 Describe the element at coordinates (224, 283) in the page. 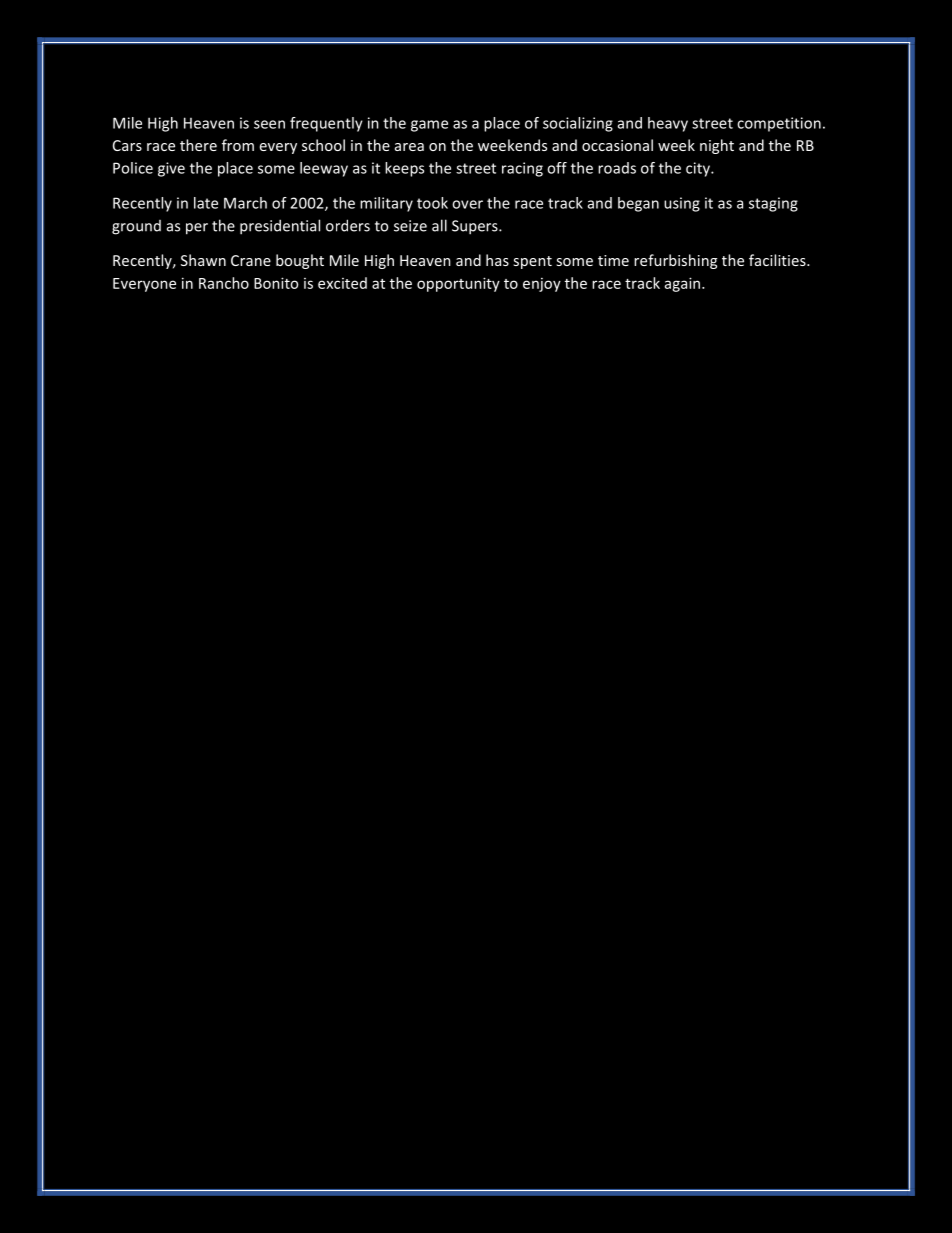

I see `Rancho` at that location.
